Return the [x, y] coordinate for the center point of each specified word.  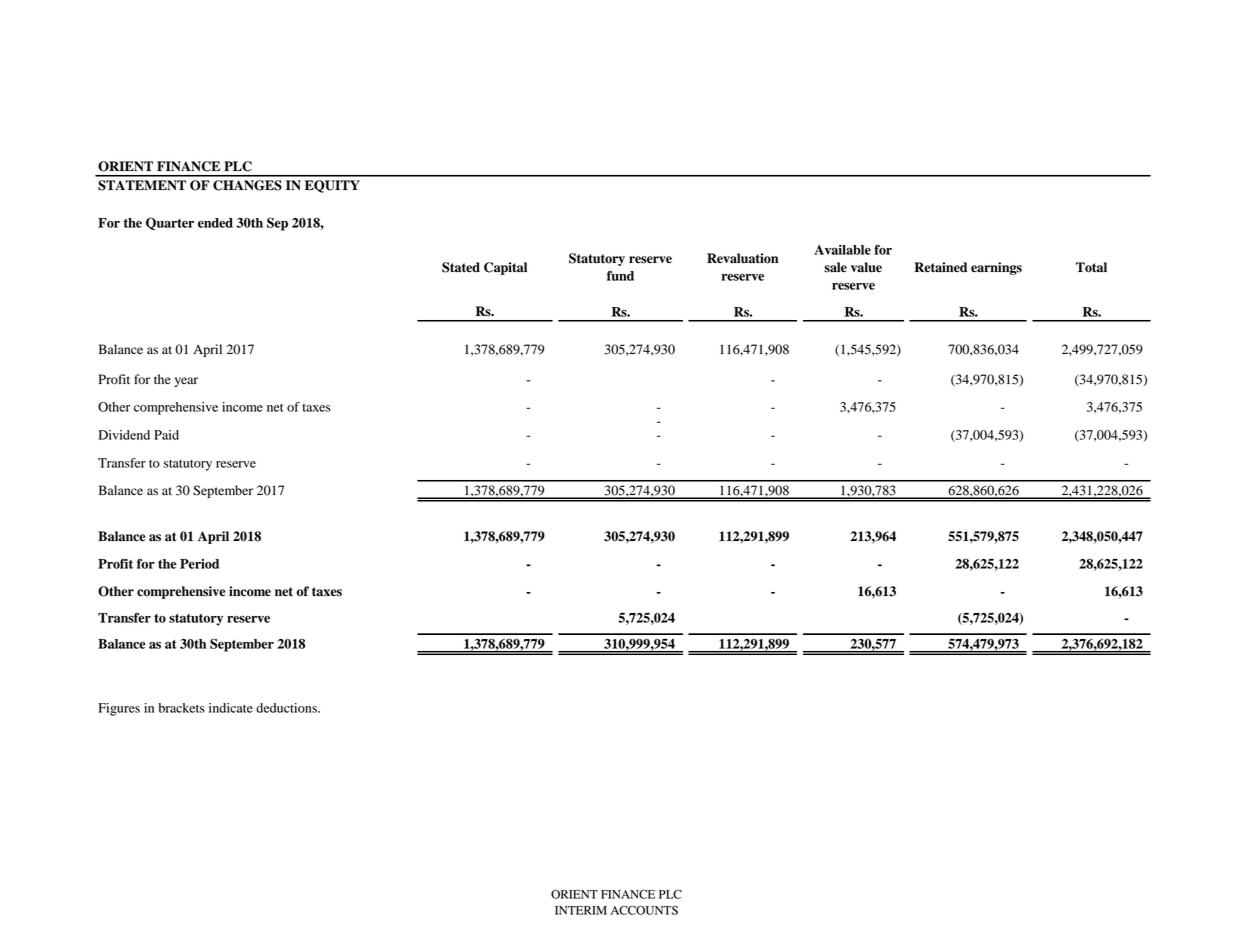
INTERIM [581, 910]
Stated [461, 267]
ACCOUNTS [644, 910]
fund [620, 275]
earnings [996, 268]
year [186, 382]
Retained [940, 267]
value [866, 267]
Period [199, 564]
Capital [505, 268]
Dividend [124, 435]
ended [215, 223]
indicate [231, 708]
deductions [287, 708]
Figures [119, 709]
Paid [166, 435]
